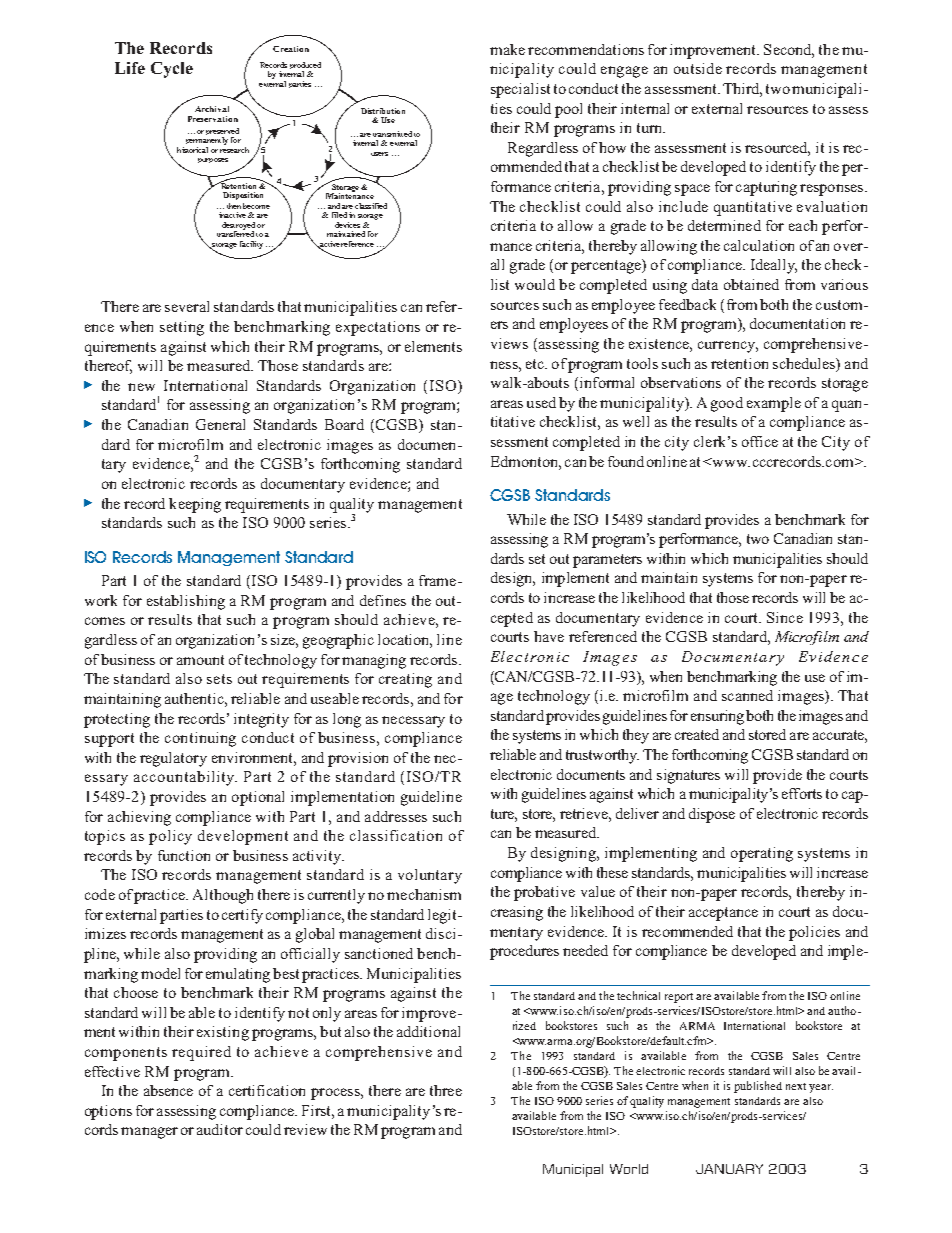 The width and height of the image is (952, 1233). I want to click on establishing, so click(186, 602).
